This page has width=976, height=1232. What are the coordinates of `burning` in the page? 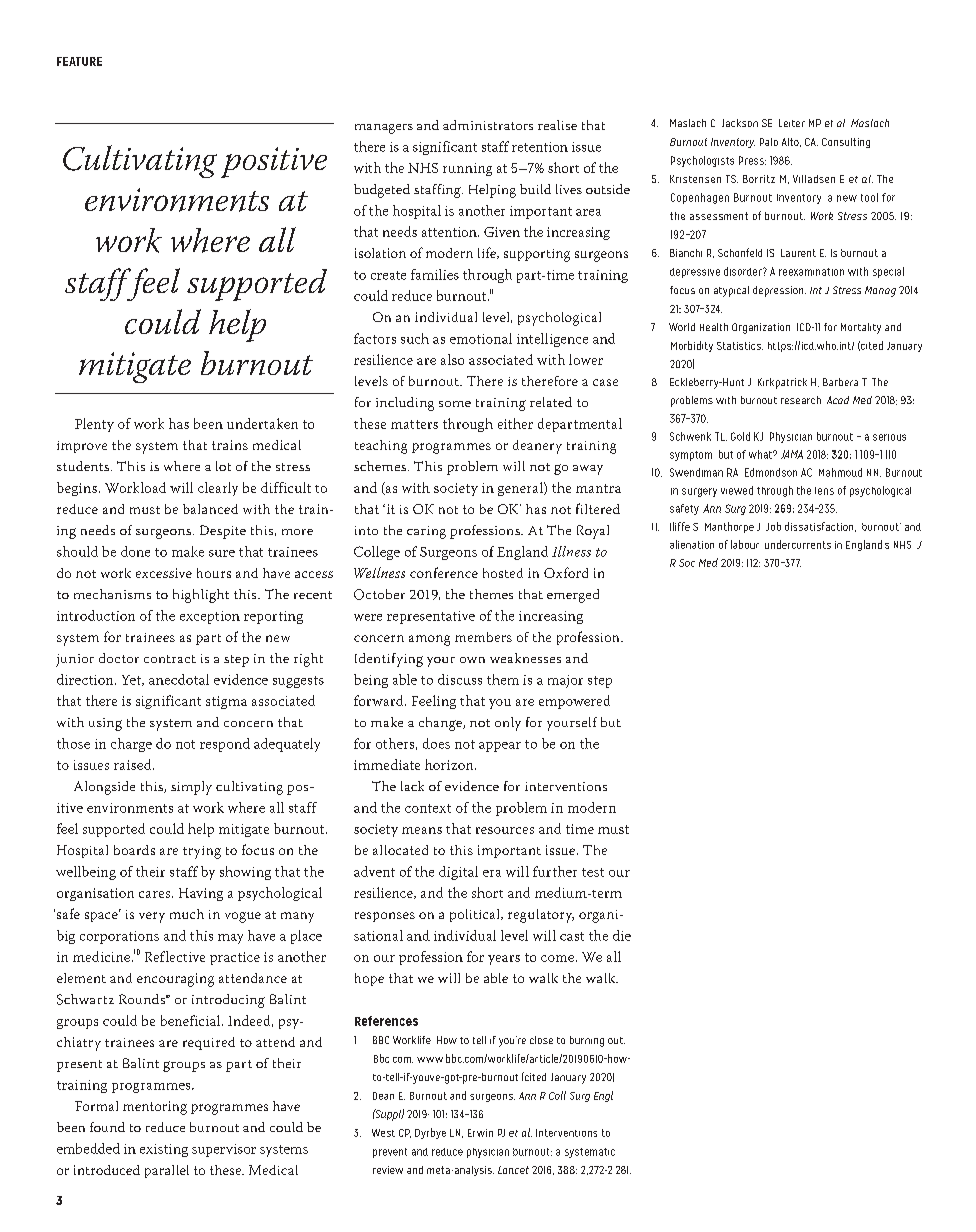 It's located at (587, 1041).
